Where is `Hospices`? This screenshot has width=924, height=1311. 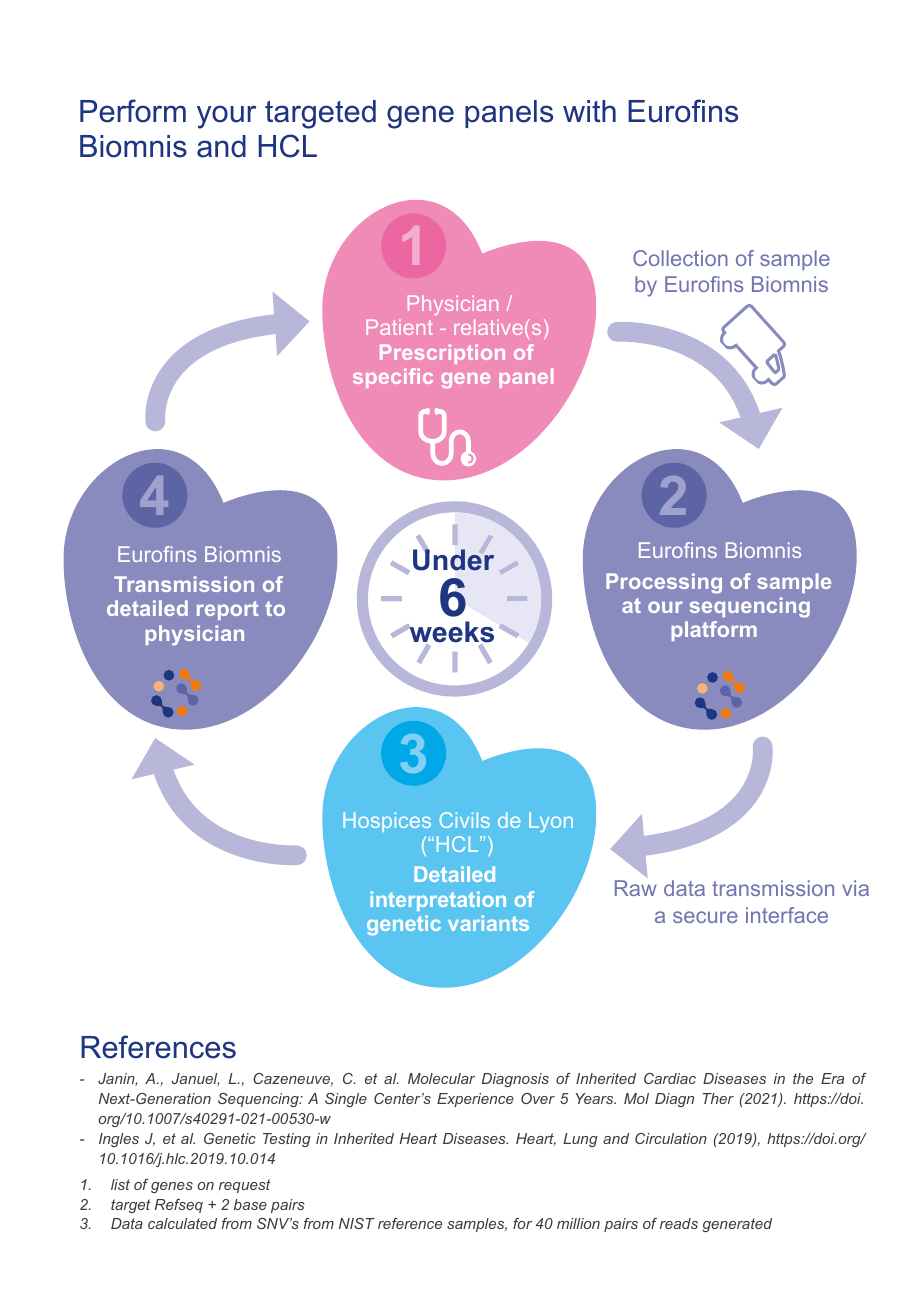
Hospices is located at coordinates (387, 822).
